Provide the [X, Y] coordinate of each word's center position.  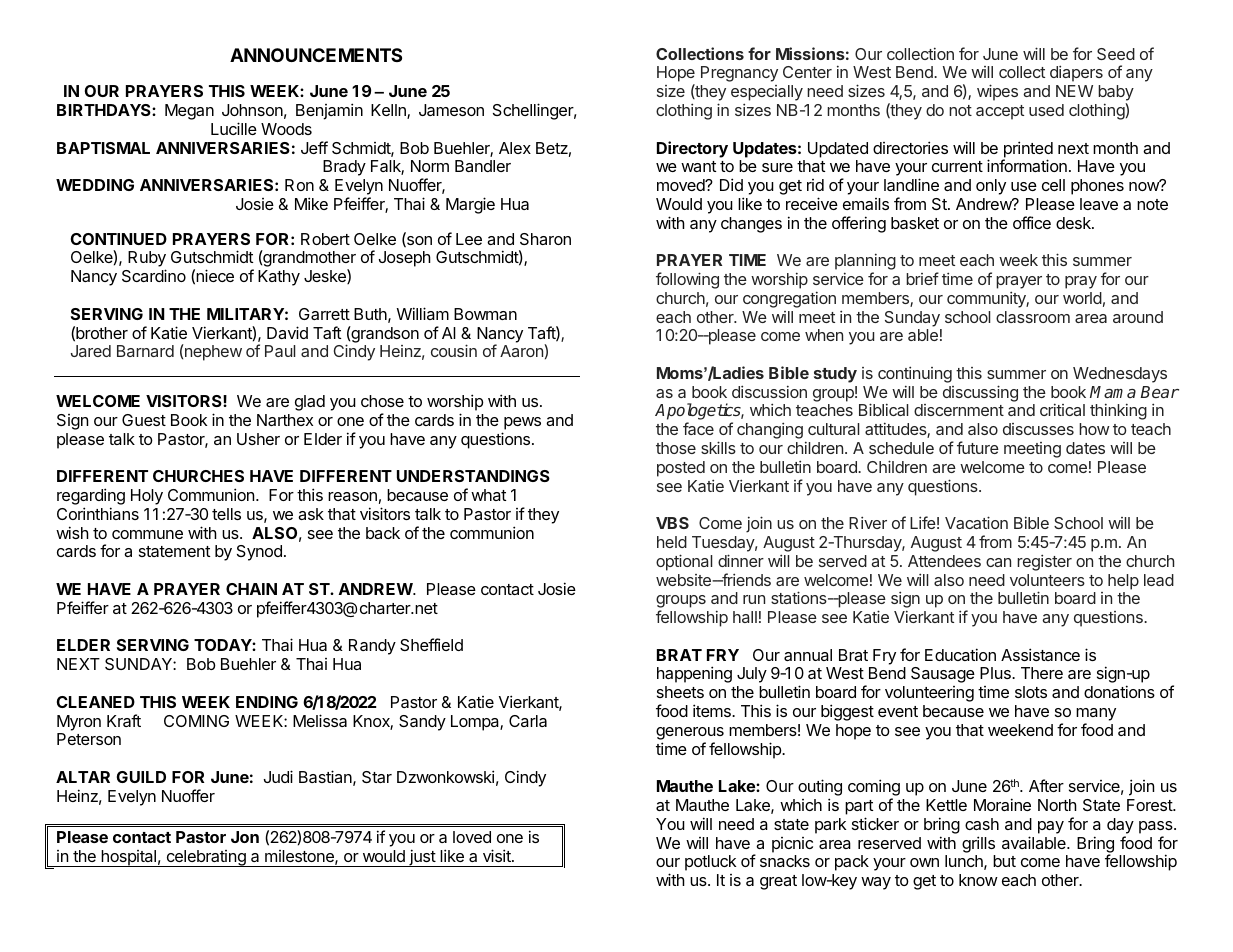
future [978, 447]
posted [681, 469]
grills [978, 844]
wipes [997, 92]
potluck [710, 863]
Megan [189, 112]
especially [767, 94]
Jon [245, 837]
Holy [147, 497]
